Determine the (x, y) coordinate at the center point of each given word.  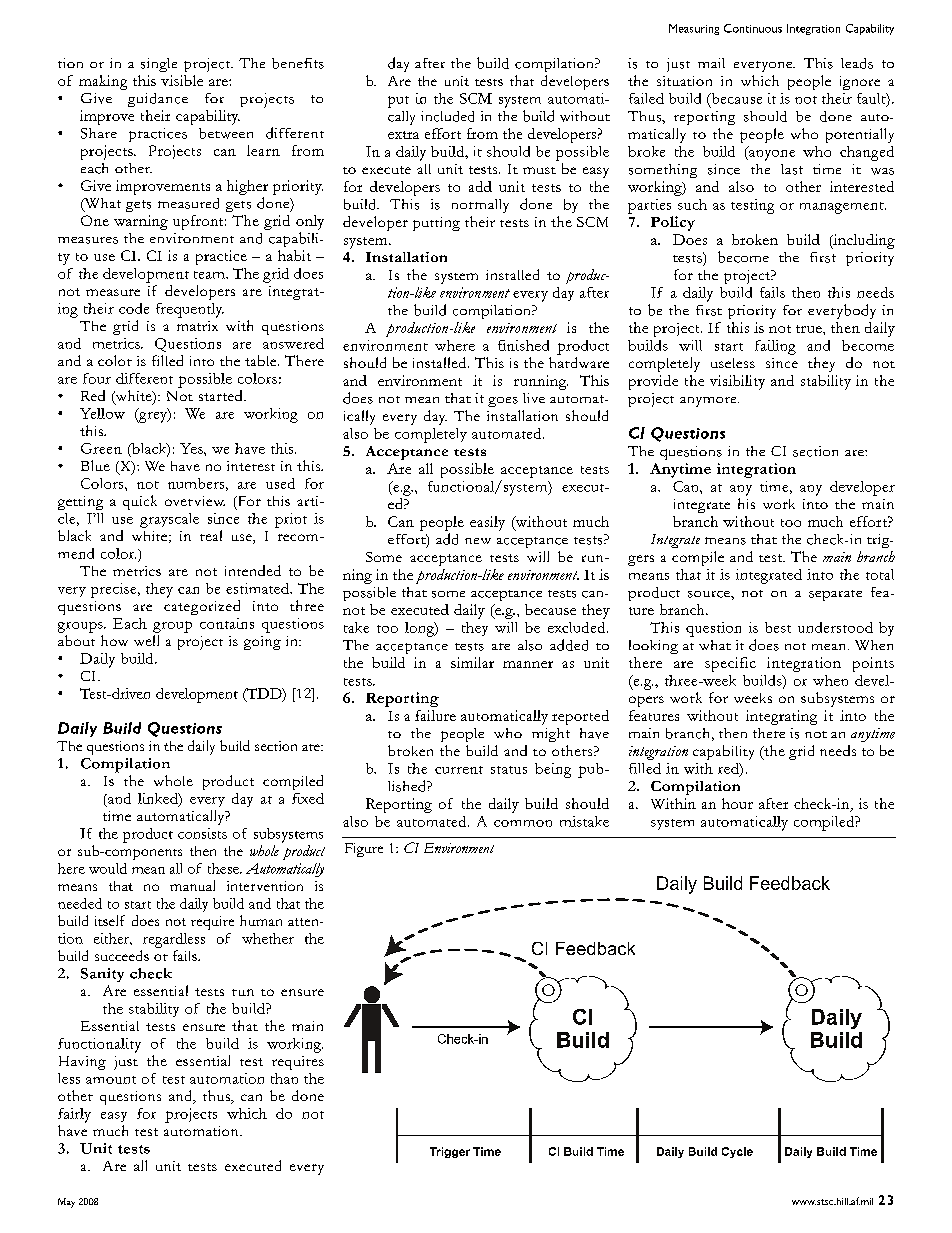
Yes (192, 448)
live (534, 398)
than (284, 1078)
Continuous (753, 28)
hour (737, 803)
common (523, 823)
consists (202, 833)
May (66, 1203)
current (459, 770)
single (159, 65)
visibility (737, 382)
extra (403, 135)
